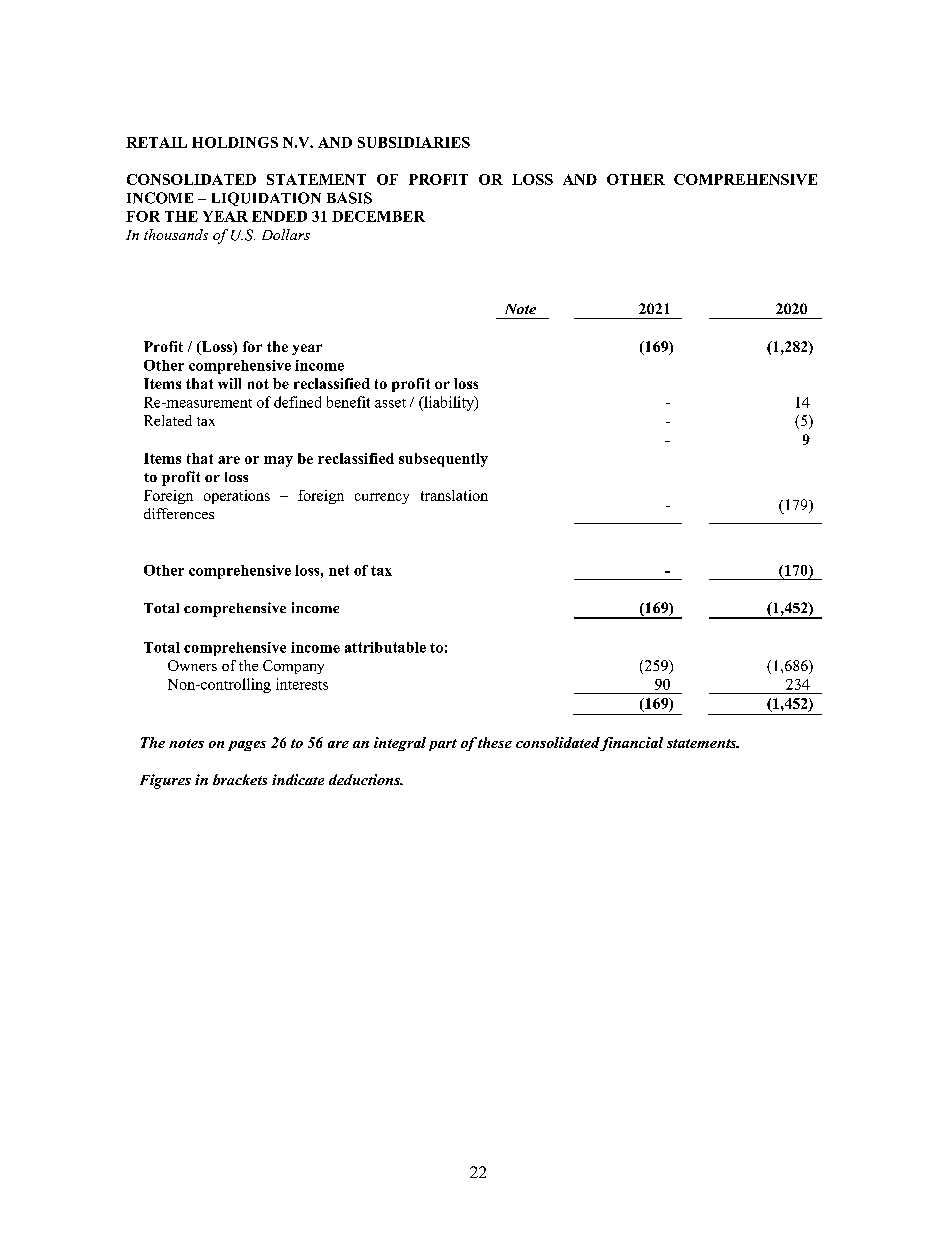 The width and height of the document is (952, 1233). What do you see at coordinates (414, 142) in the document?
I see `SUBSIDIARIES` at bounding box center [414, 142].
